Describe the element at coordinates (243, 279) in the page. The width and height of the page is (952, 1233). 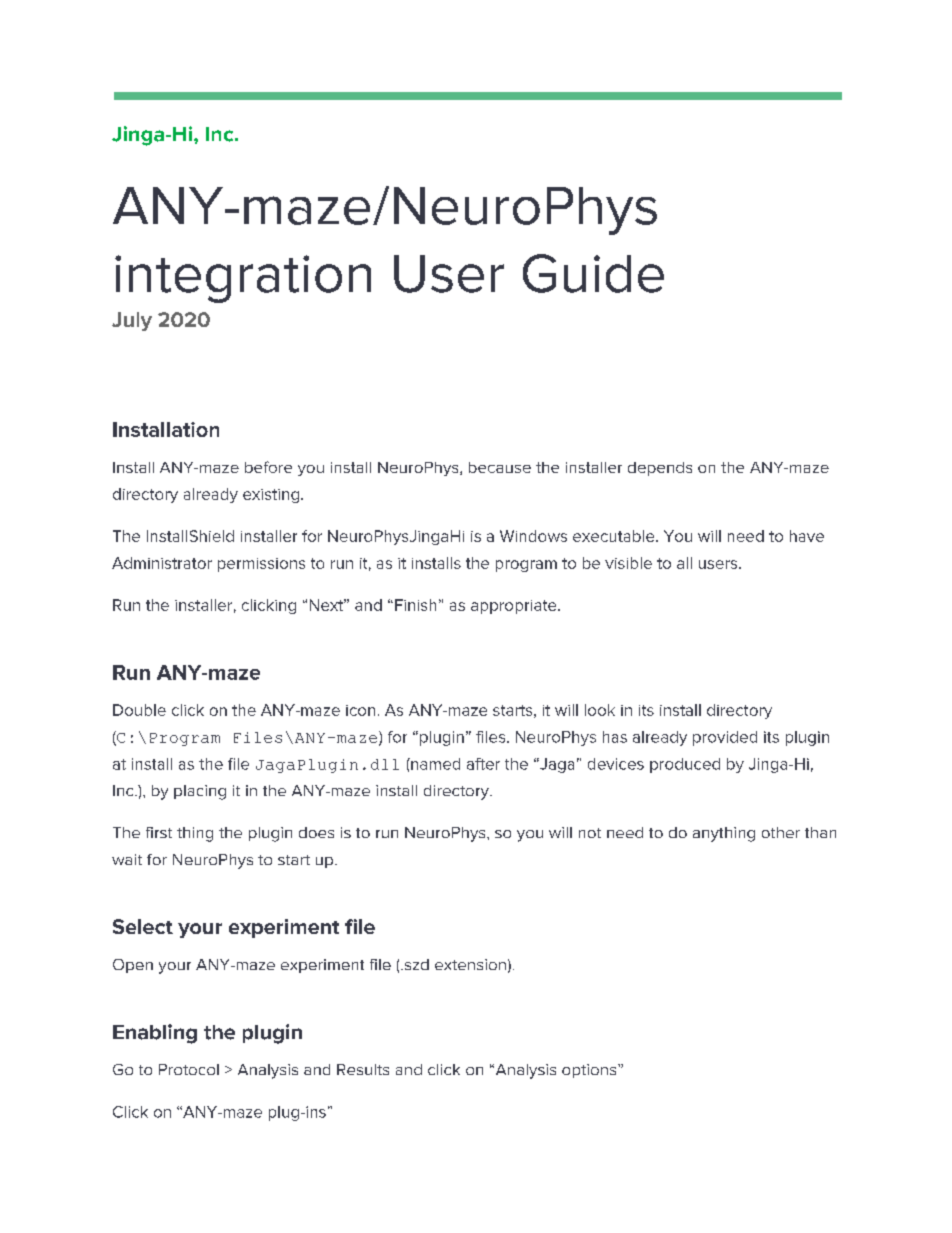
I see `integration` at that location.
